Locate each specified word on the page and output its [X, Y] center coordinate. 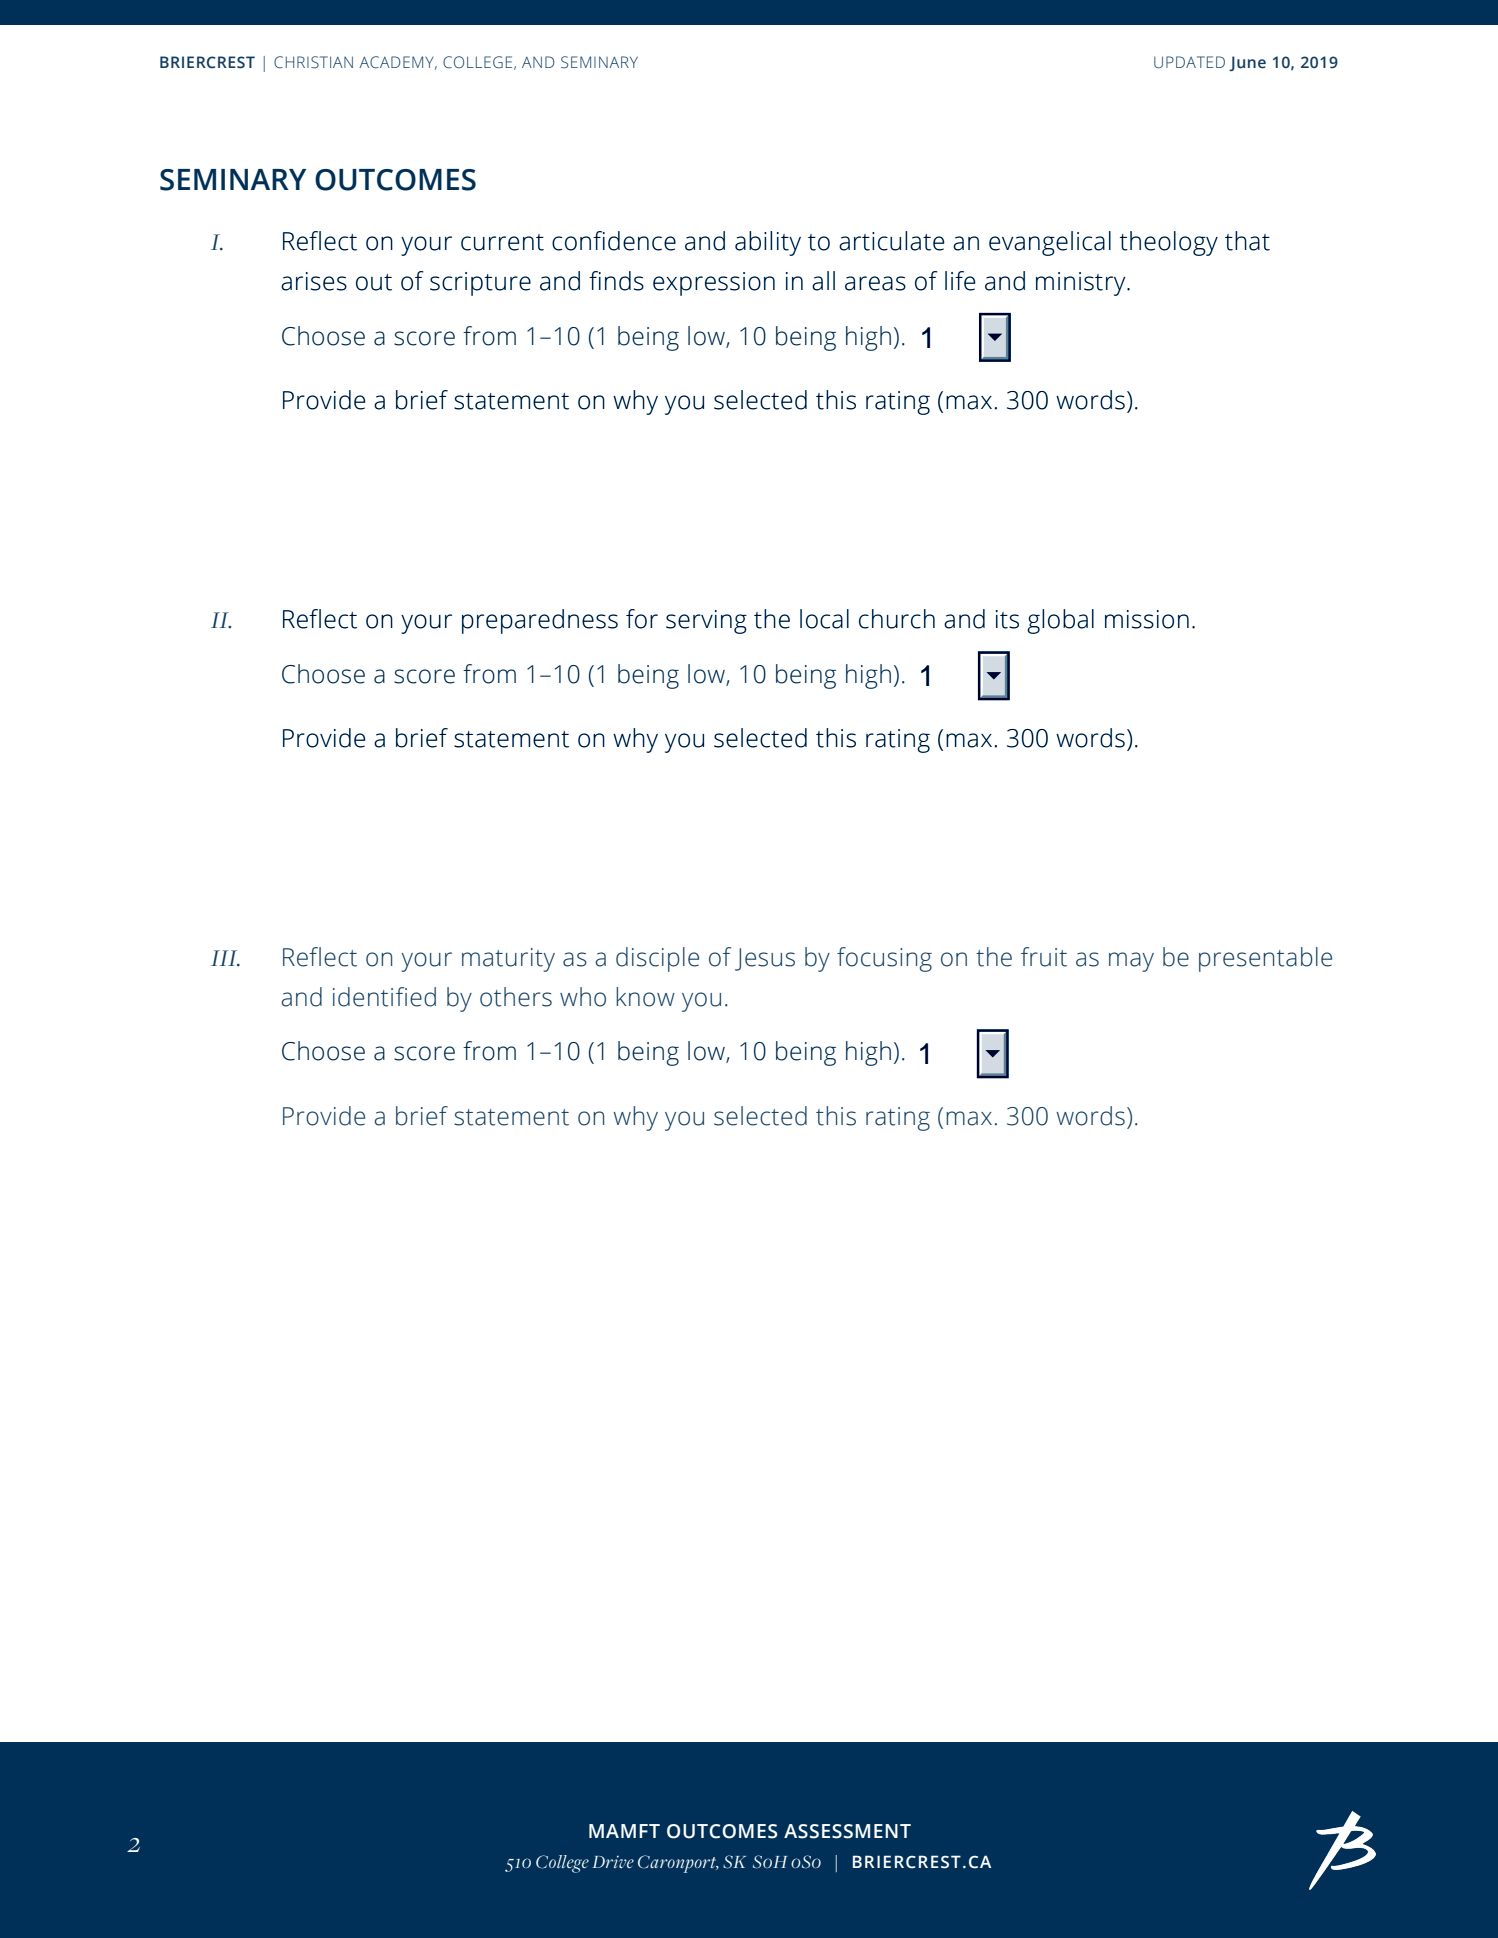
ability [768, 243]
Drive [613, 1861]
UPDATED [1189, 62]
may [1131, 962]
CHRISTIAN [313, 62]
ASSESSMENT [847, 1831]
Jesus [765, 959]
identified [384, 997]
